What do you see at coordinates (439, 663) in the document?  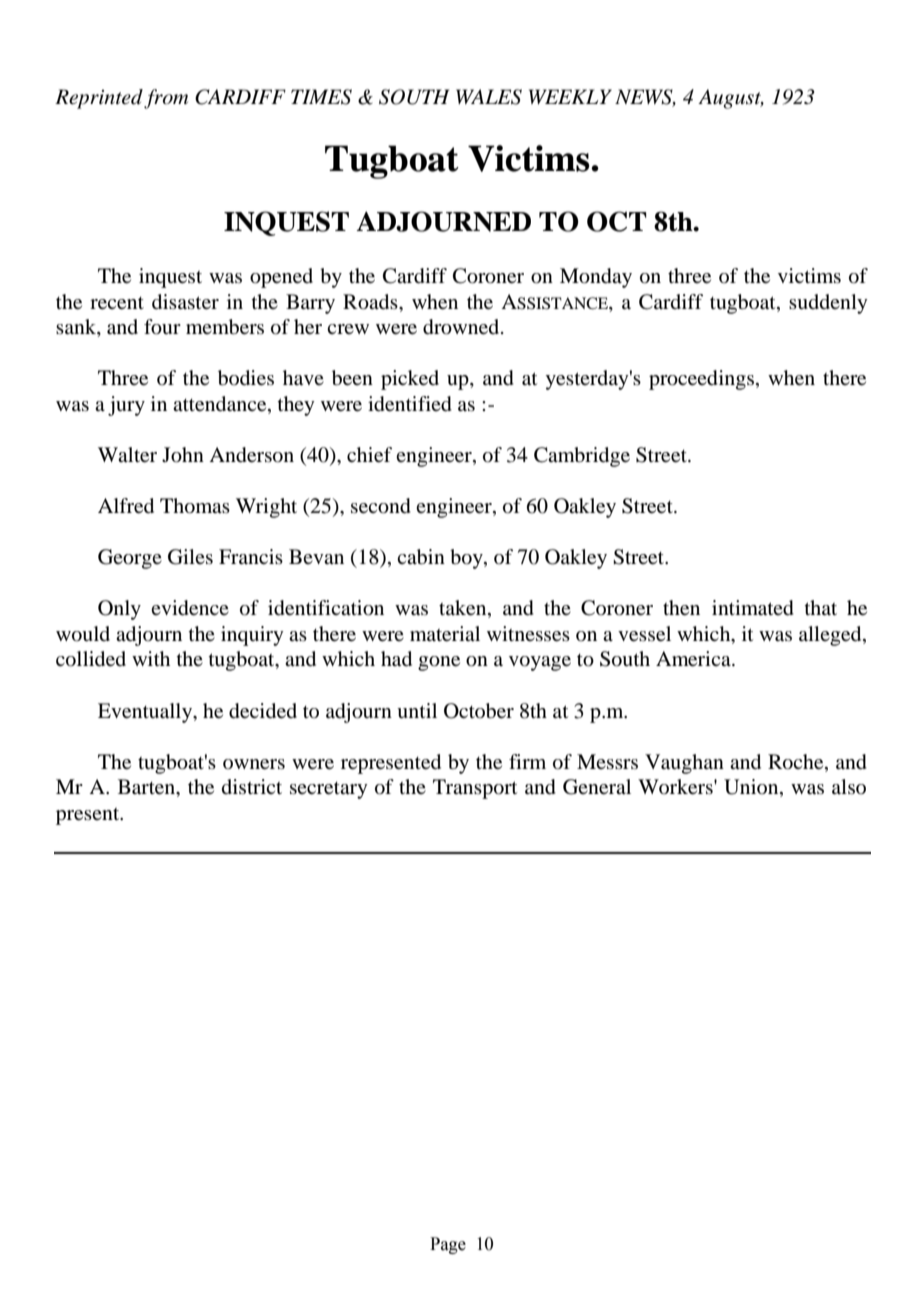 I see `gone` at bounding box center [439, 663].
